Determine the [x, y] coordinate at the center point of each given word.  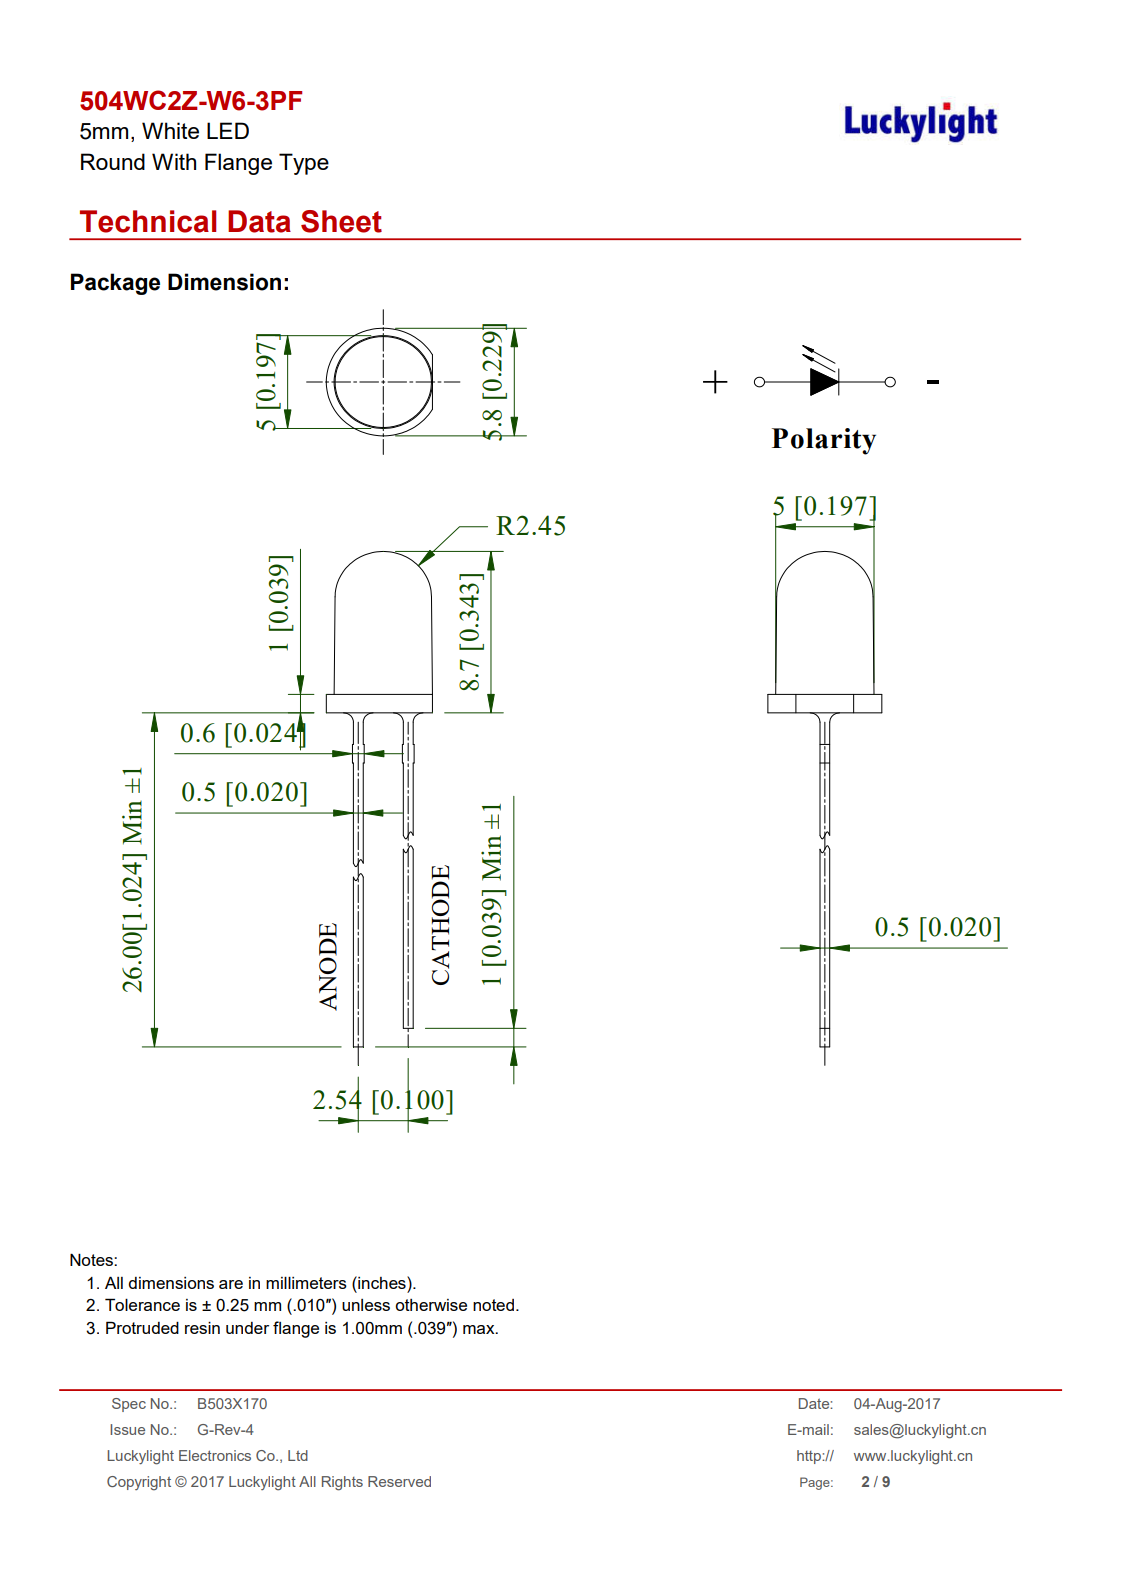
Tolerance [142, 1304]
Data [259, 221]
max [480, 1329]
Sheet [341, 221]
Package [115, 284]
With [174, 161]
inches [382, 1282]
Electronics [215, 1455]
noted [493, 1305]
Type [304, 164]
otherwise [431, 1305]
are [231, 1284]
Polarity [824, 441]
